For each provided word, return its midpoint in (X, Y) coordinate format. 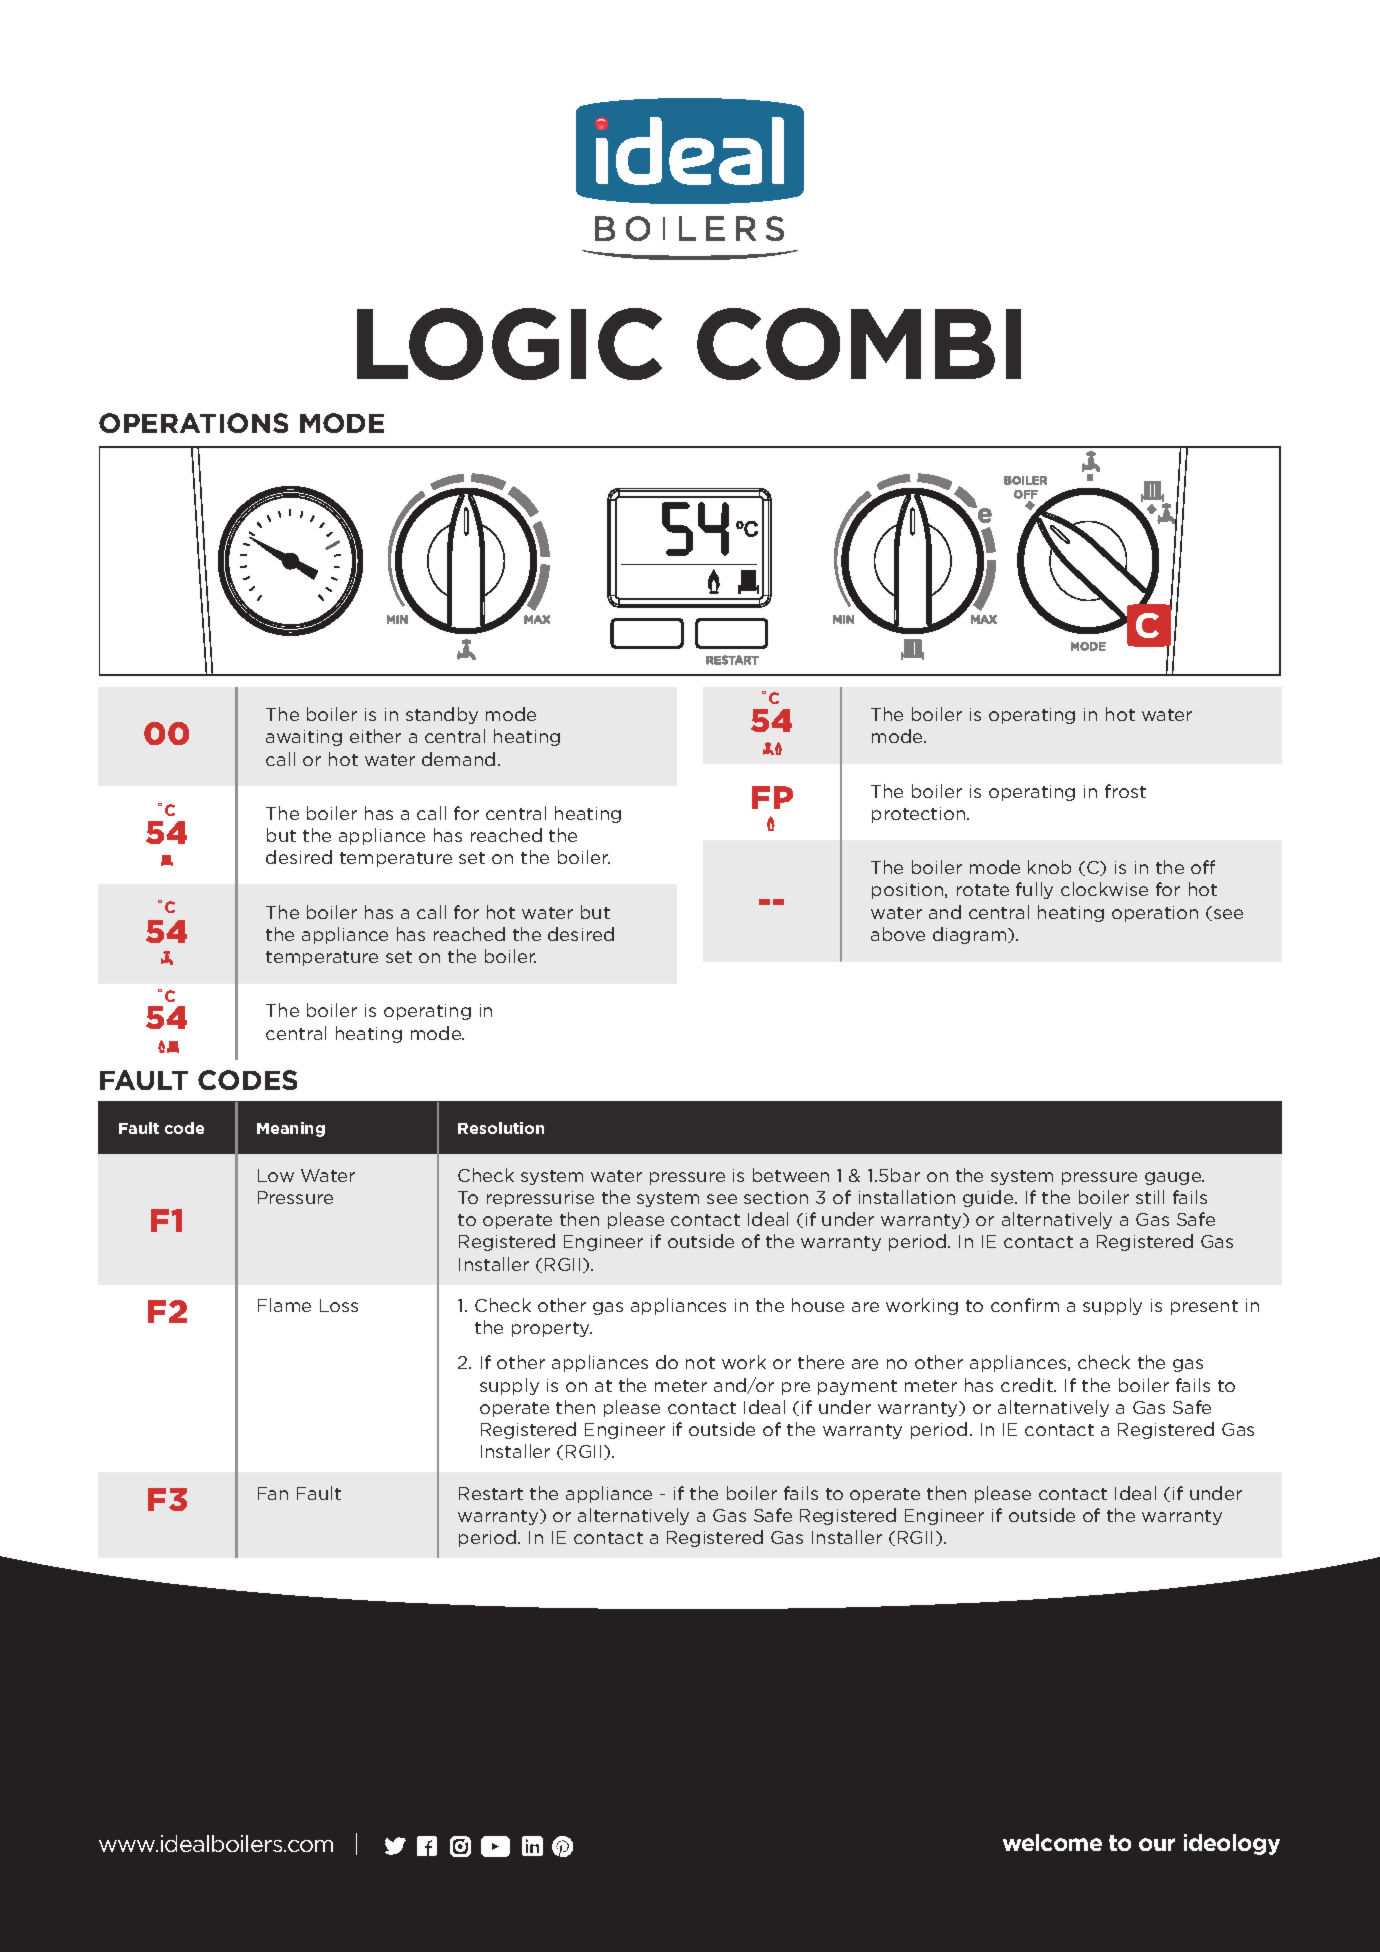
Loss (339, 1305)
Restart (491, 1493)
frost (1125, 791)
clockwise (1104, 889)
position (909, 891)
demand (458, 759)
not (700, 1363)
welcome (1052, 1842)
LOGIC (509, 344)
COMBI (859, 344)
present (1204, 1307)
